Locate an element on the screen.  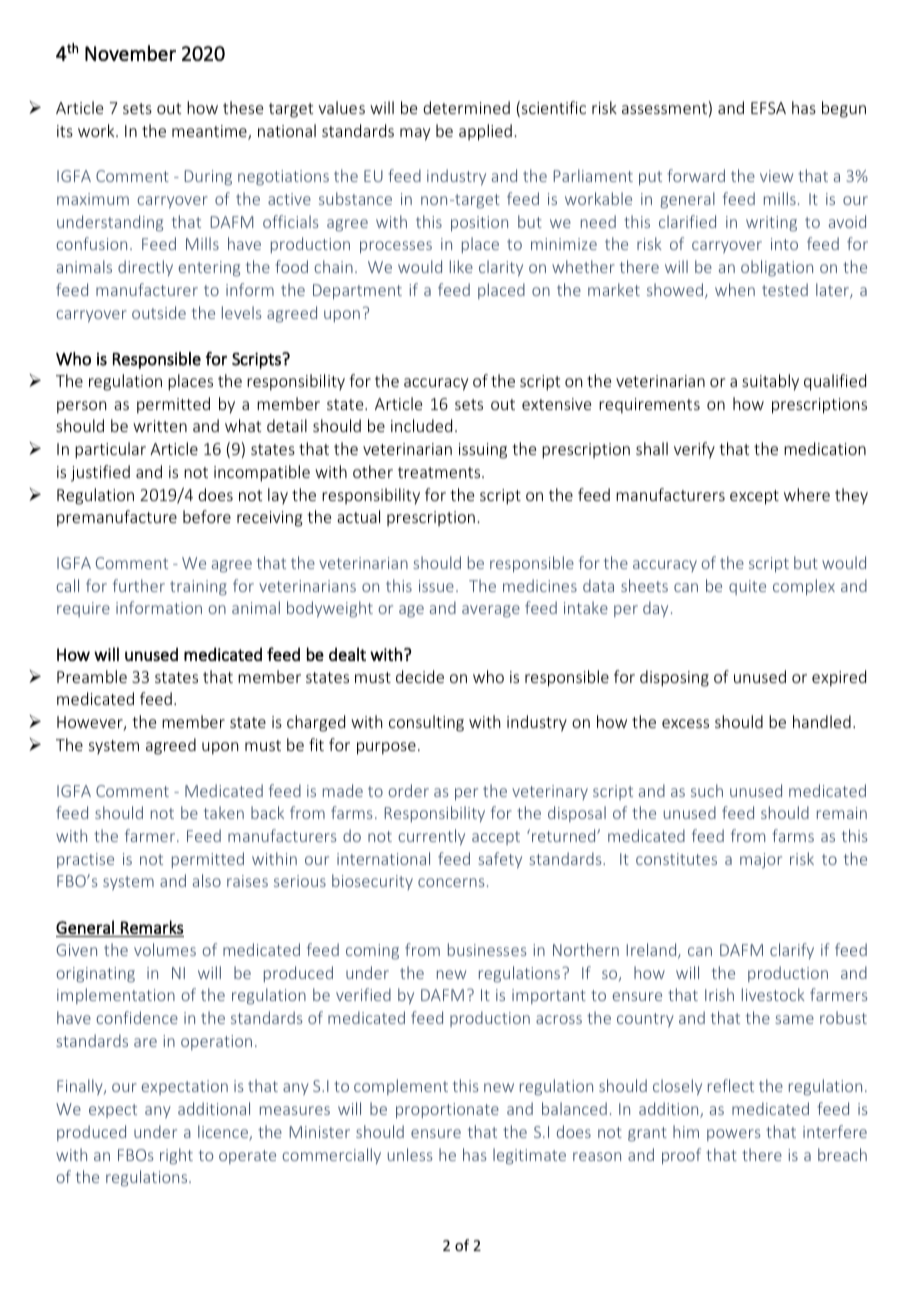
taken is located at coordinates (224, 812).
